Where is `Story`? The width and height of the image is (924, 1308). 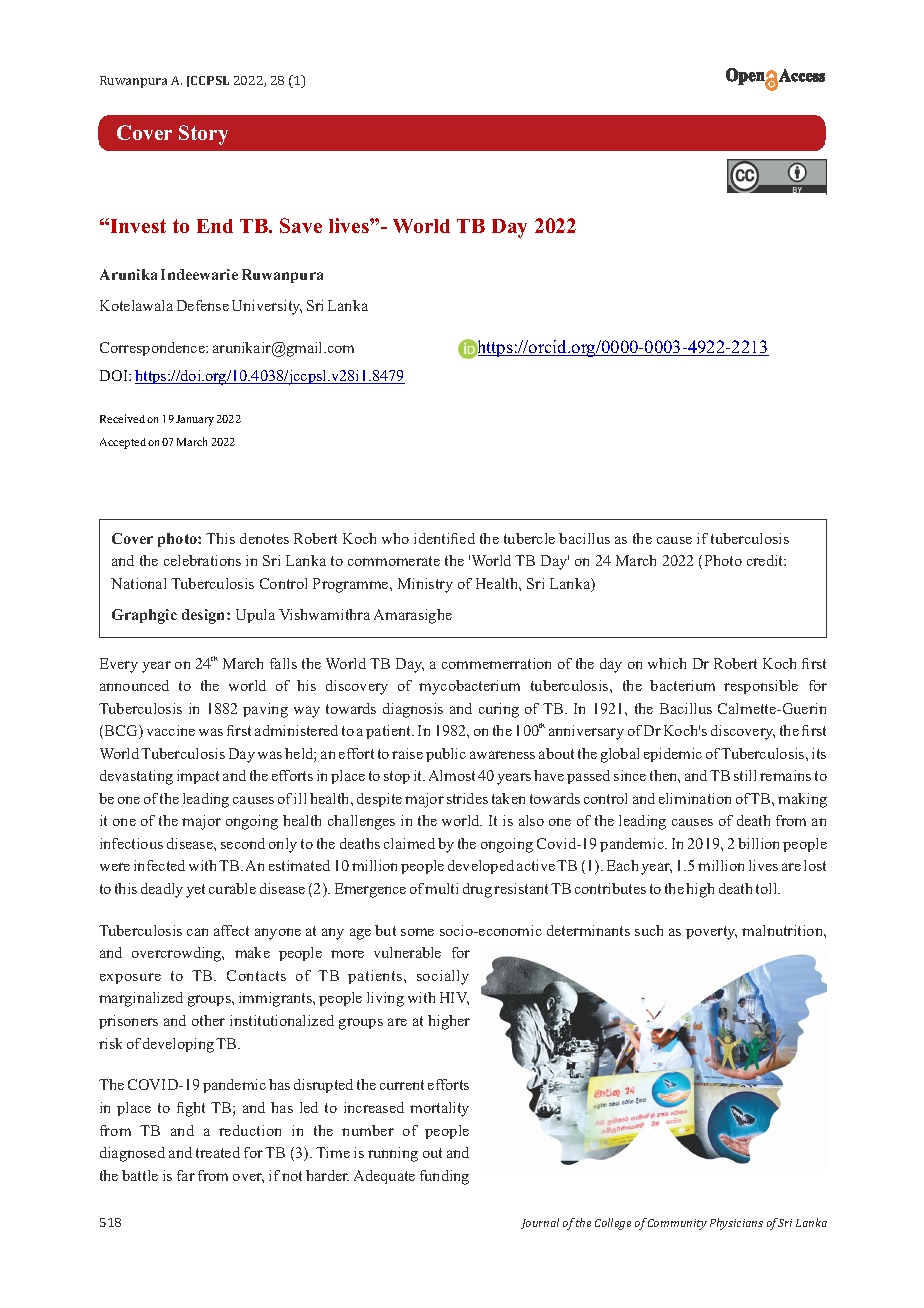
Story is located at coordinates (203, 135).
